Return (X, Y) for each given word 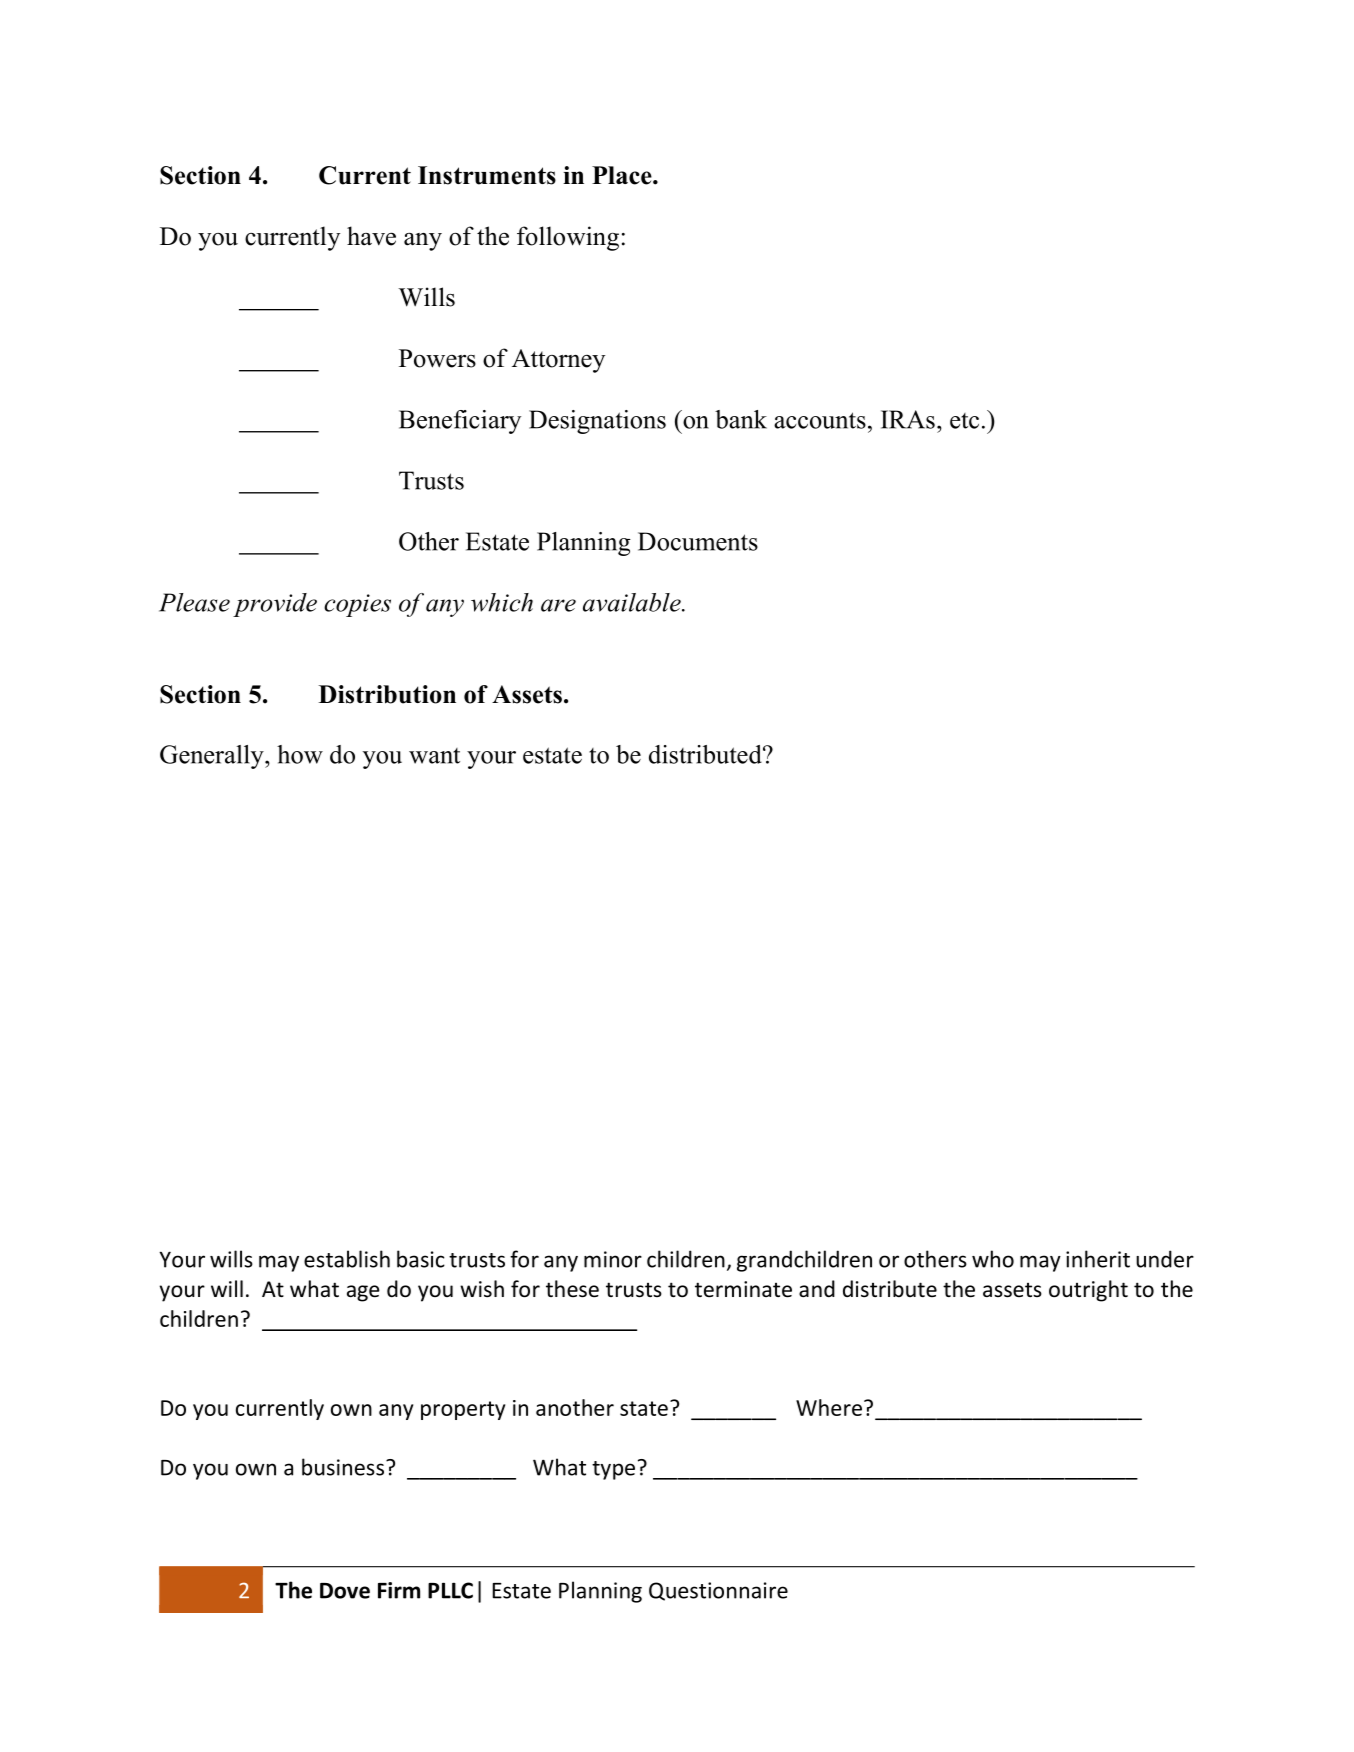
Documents (698, 541)
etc (964, 421)
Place (623, 175)
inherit (1098, 1259)
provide (275, 605)
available (633, 602)
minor (613, 1259)
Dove (345, 1591)
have (371, 236)
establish (347, 1259)
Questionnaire (718, 1591)
